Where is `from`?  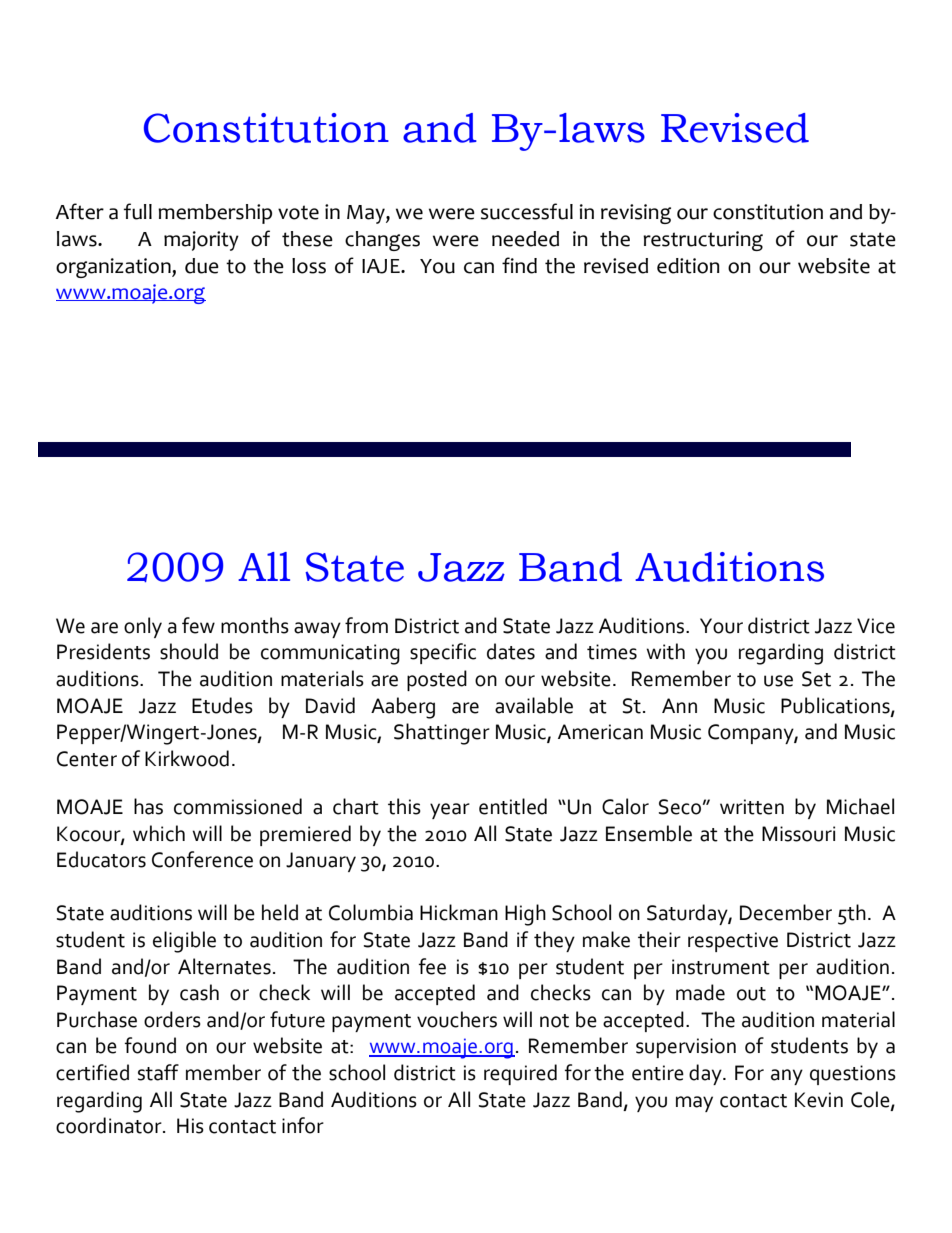
from is located at coordinates (366, 625).
